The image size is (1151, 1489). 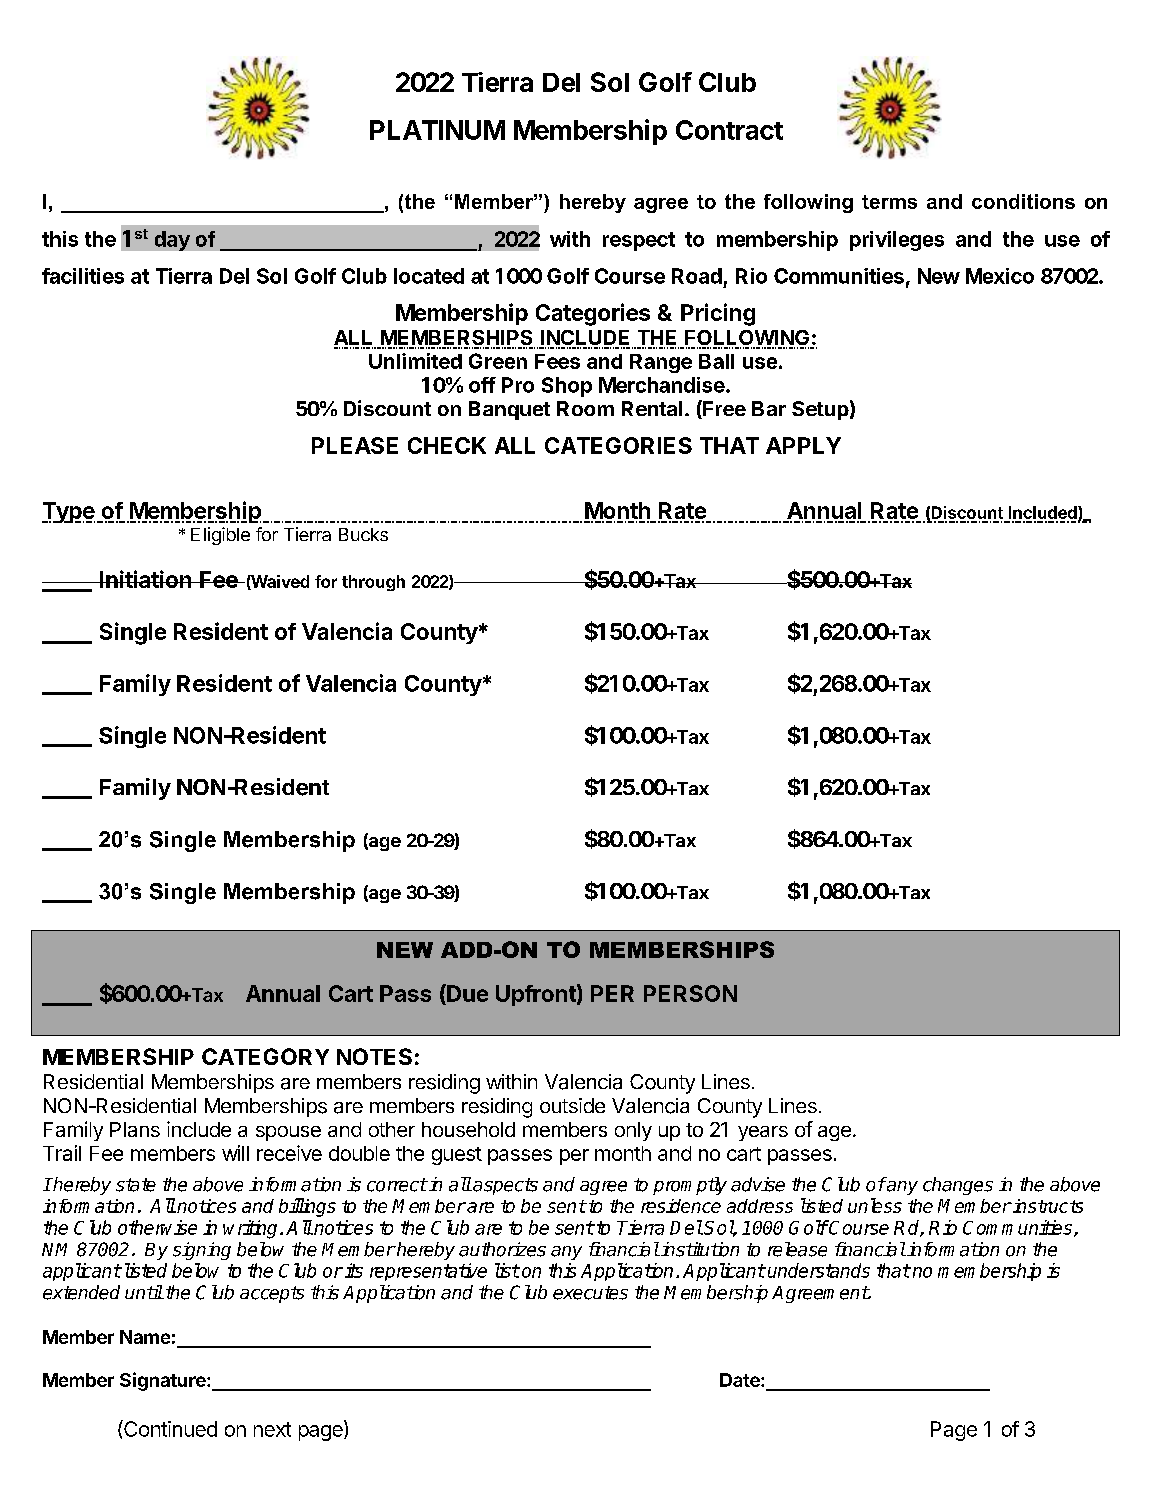 What do you see at coordinates (466, 994) in the image?
I see `Due` at bounding box center [466, 994].
